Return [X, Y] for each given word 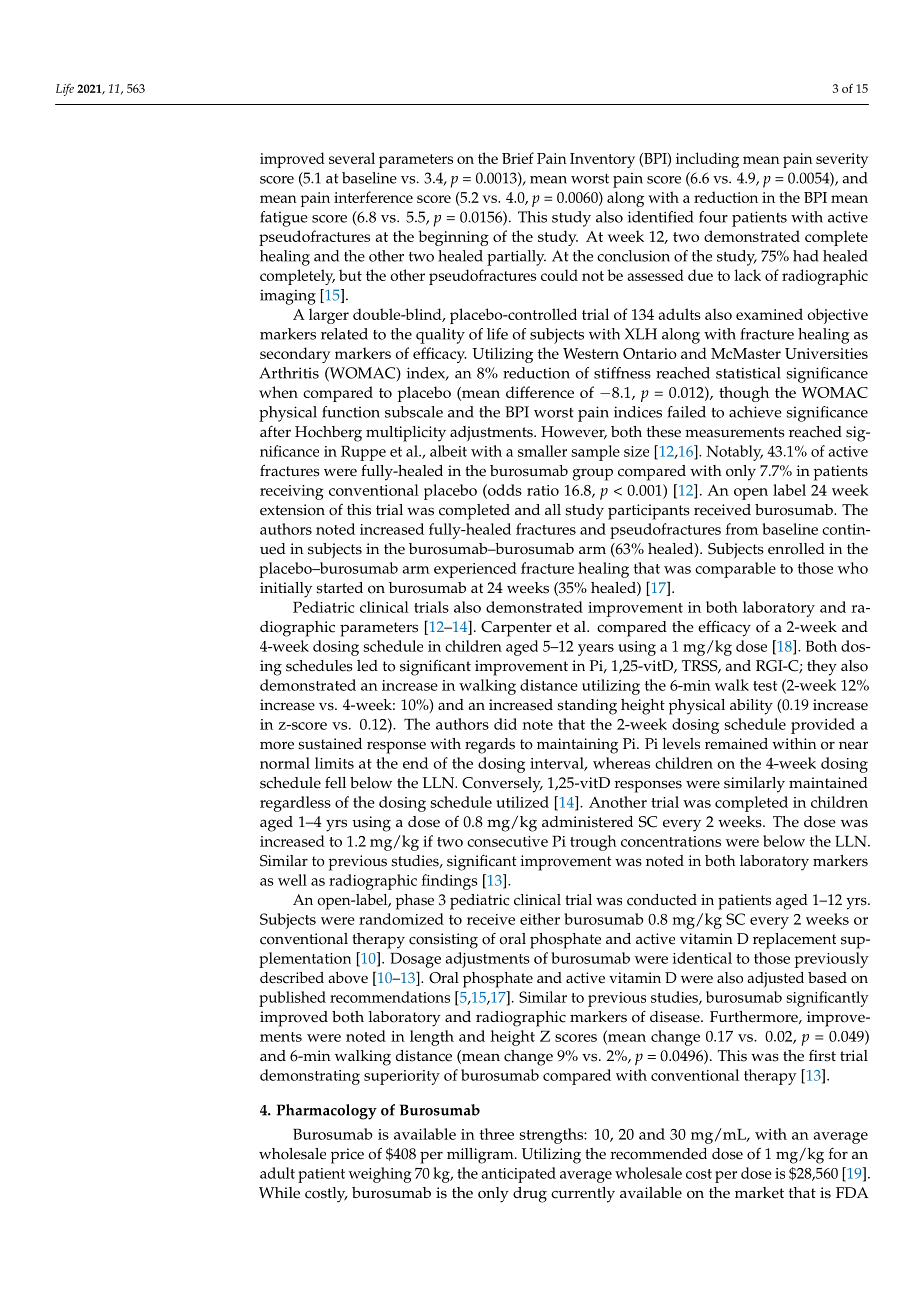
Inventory [602, 160]
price [347, 1156]
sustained [330, 744]
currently [583, 1195]
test [765, 686]
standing [587, 707]
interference [373, 197]
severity [842, 160]
